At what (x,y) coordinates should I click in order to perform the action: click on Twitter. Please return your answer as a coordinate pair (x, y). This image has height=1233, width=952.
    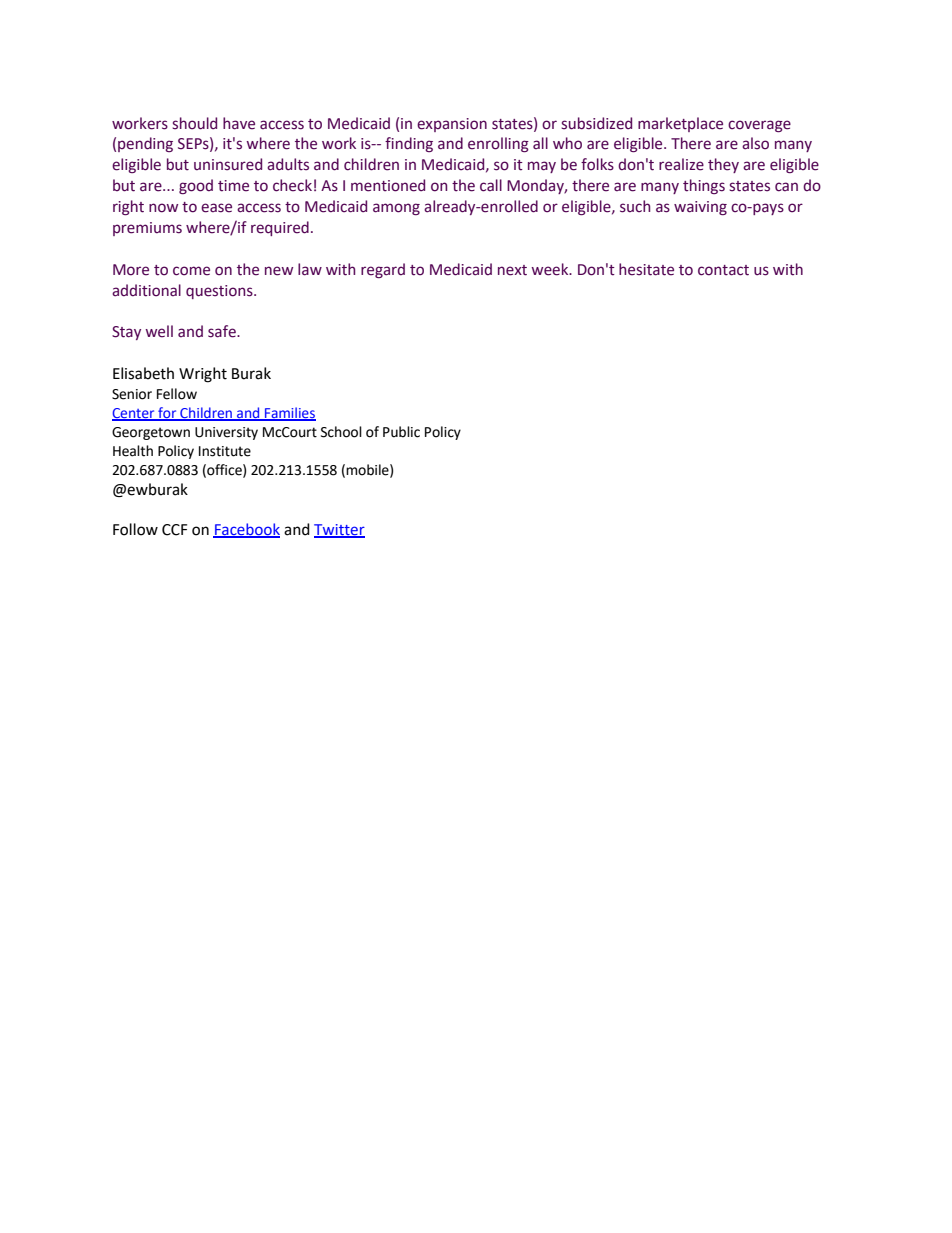
    Looking at the image, I should click on (339, 531).
